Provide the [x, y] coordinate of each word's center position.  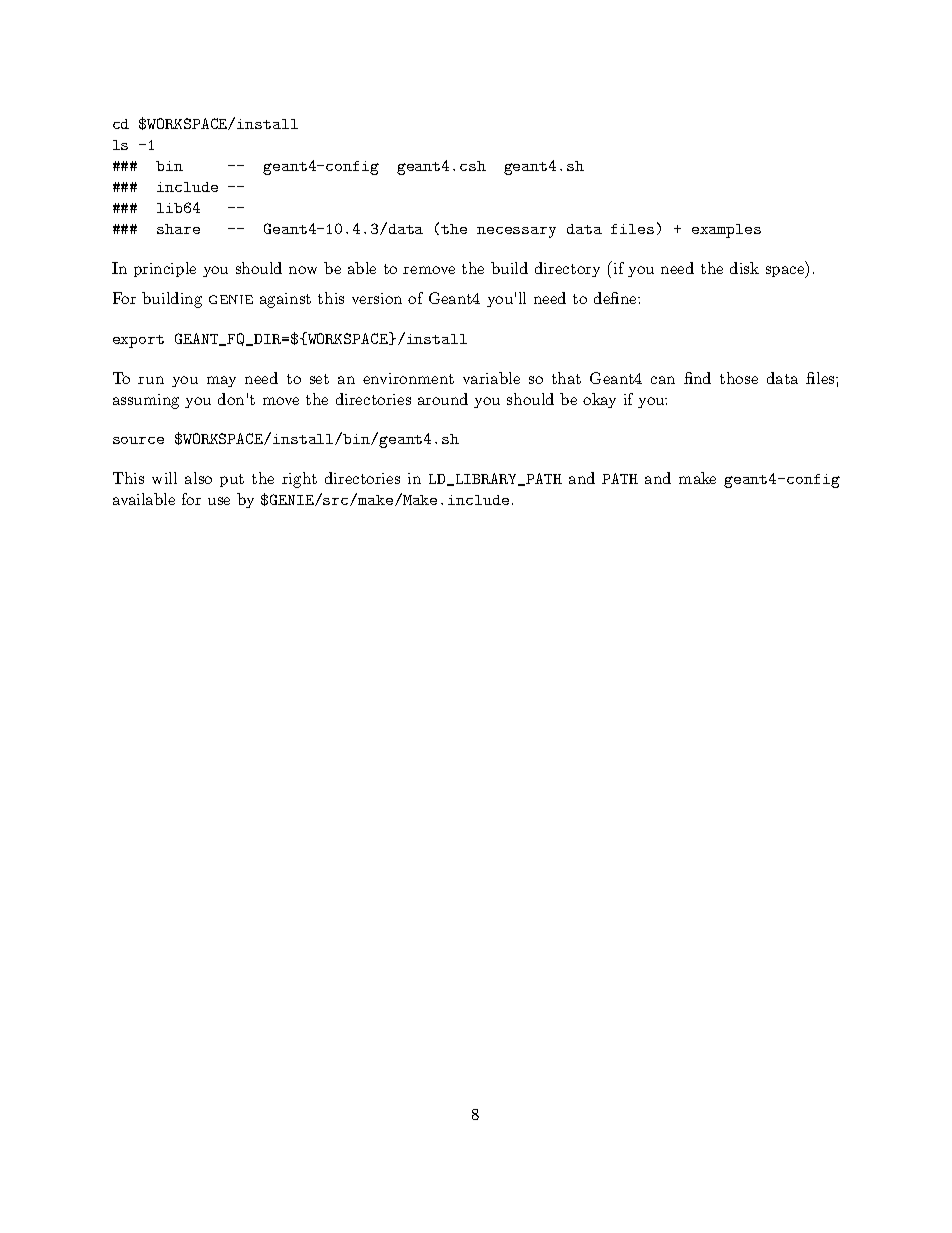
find [697, 378]
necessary [516, 232]
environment [408, 378]
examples [726, 231]
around [443, 399]
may [221, 381]
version [377, 298]
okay [599, 400]
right [299, 480]
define [616, 298]
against [285, 300]
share [178, 229]
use [219, 501]
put [232, 480]
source [138, 440]
